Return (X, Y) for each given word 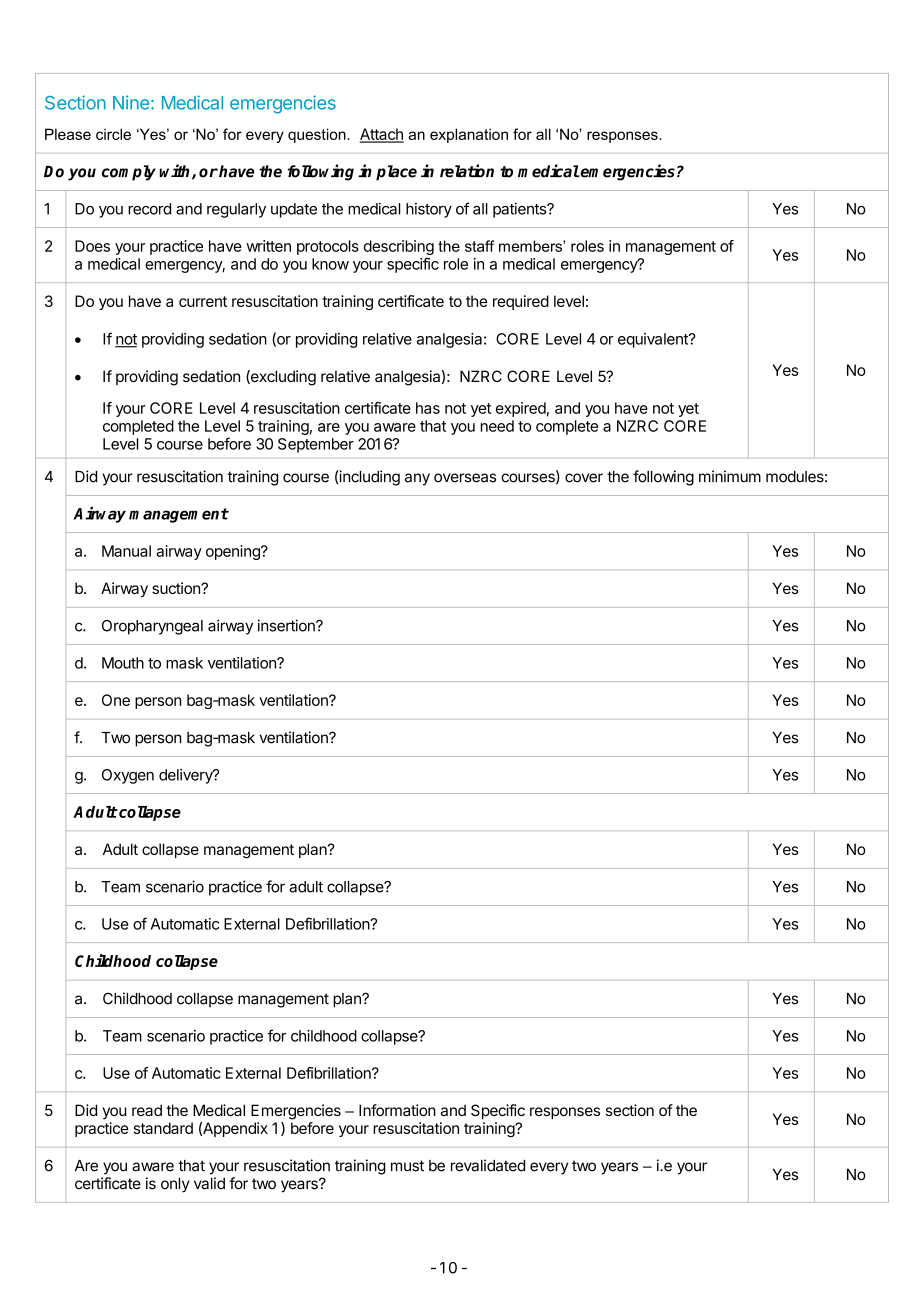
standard (163, 1128)
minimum (730, 476)
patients (520, 210)
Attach (382, 135)
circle (113, 134)
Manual (126, 551)
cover (584, 478)
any (417, 479)
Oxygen (128, 776)
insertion (287, 625)
